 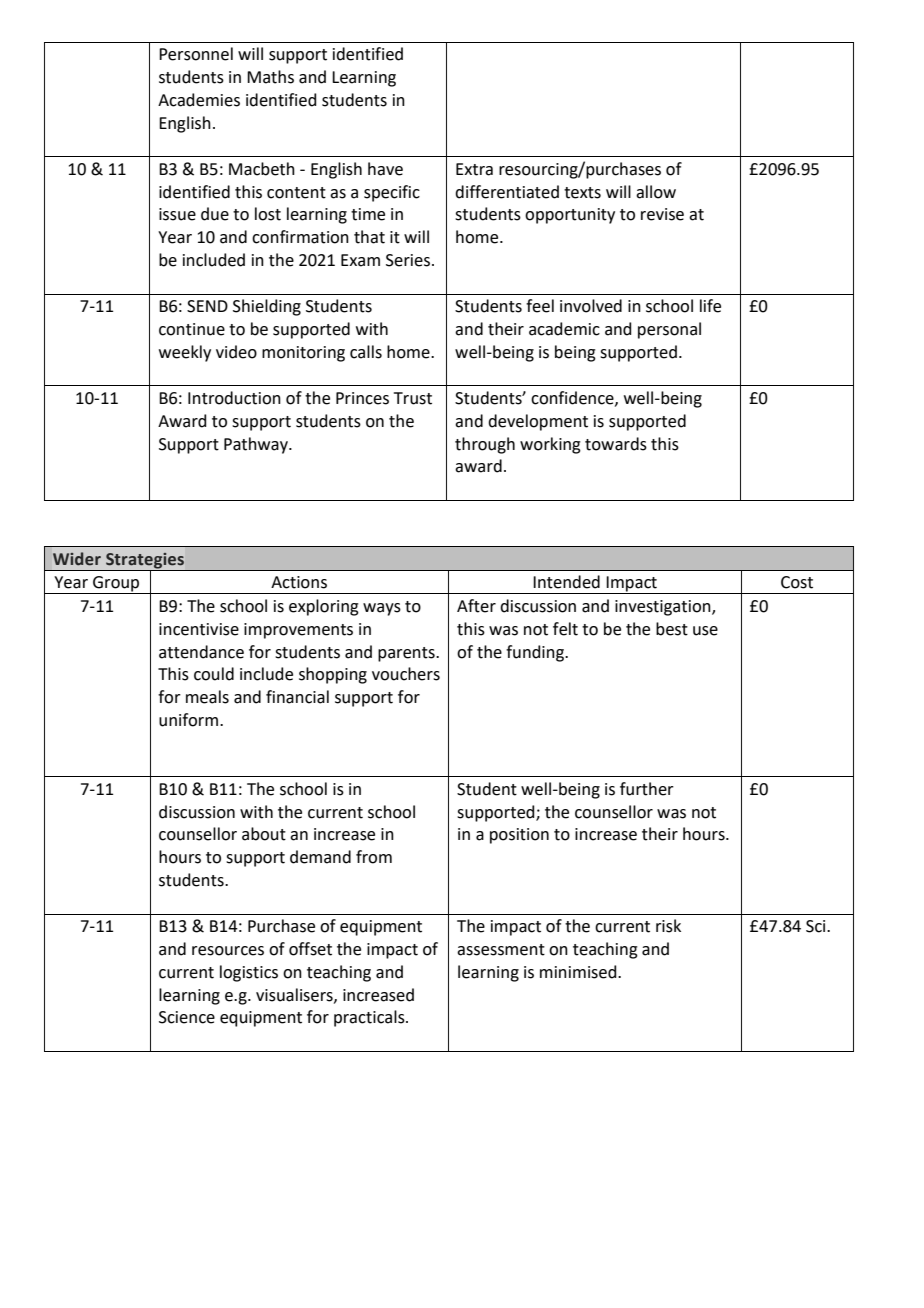 I want to click on Extra, so click(x=474, y=169).
